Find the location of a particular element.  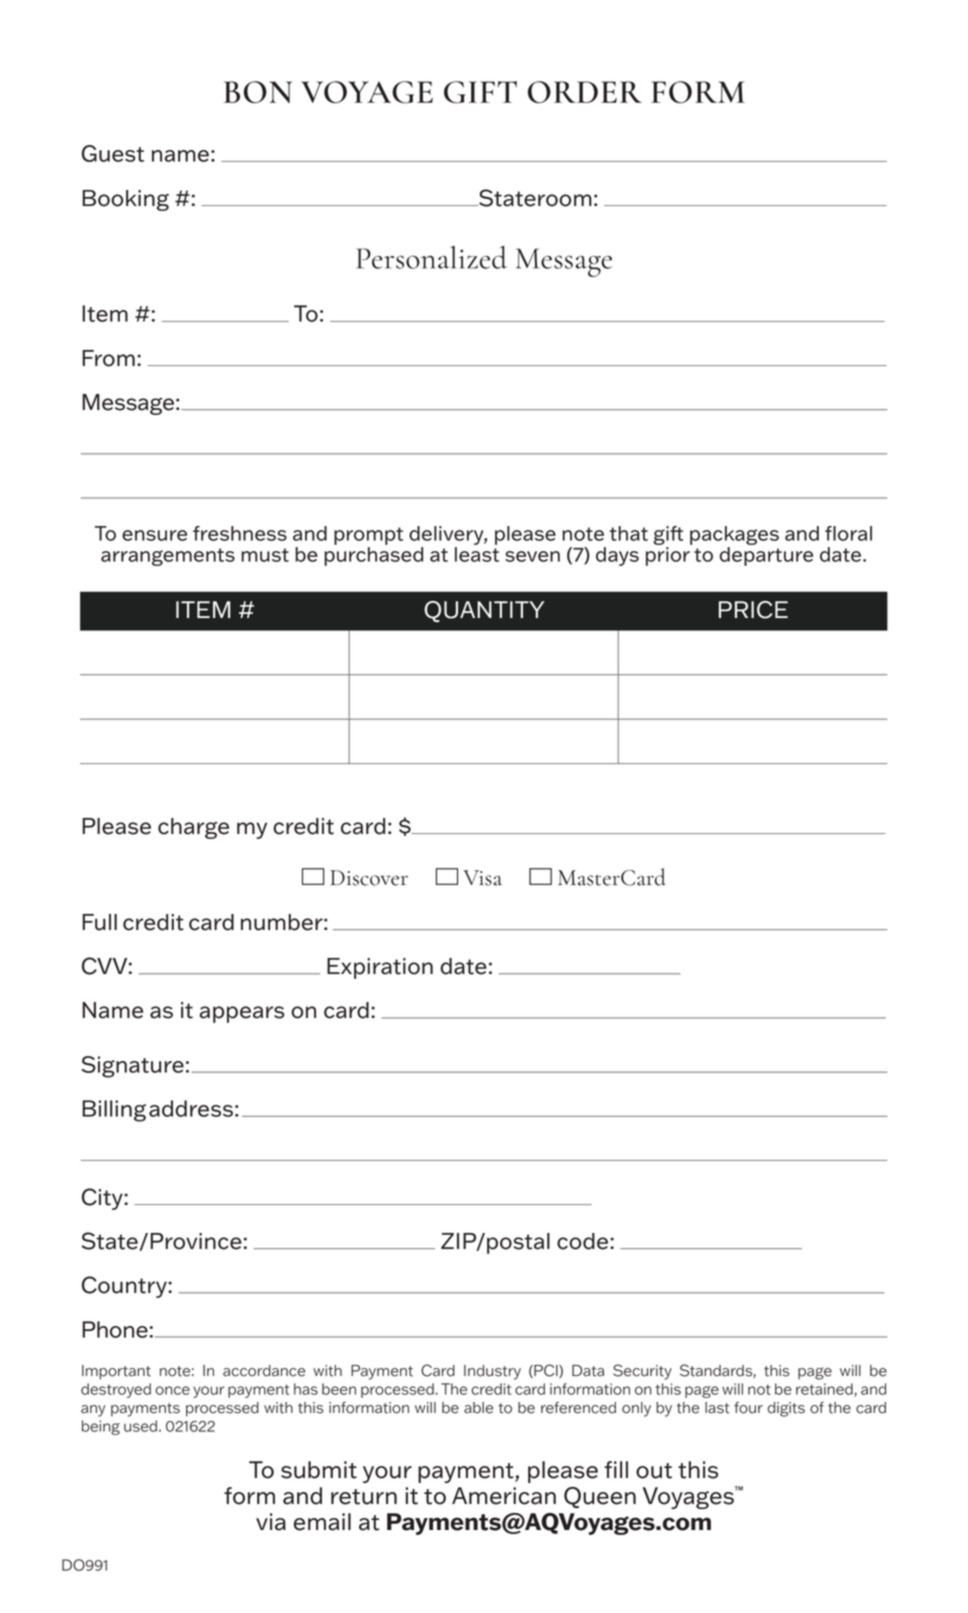

Visa is located at coordinates (482, 878).
